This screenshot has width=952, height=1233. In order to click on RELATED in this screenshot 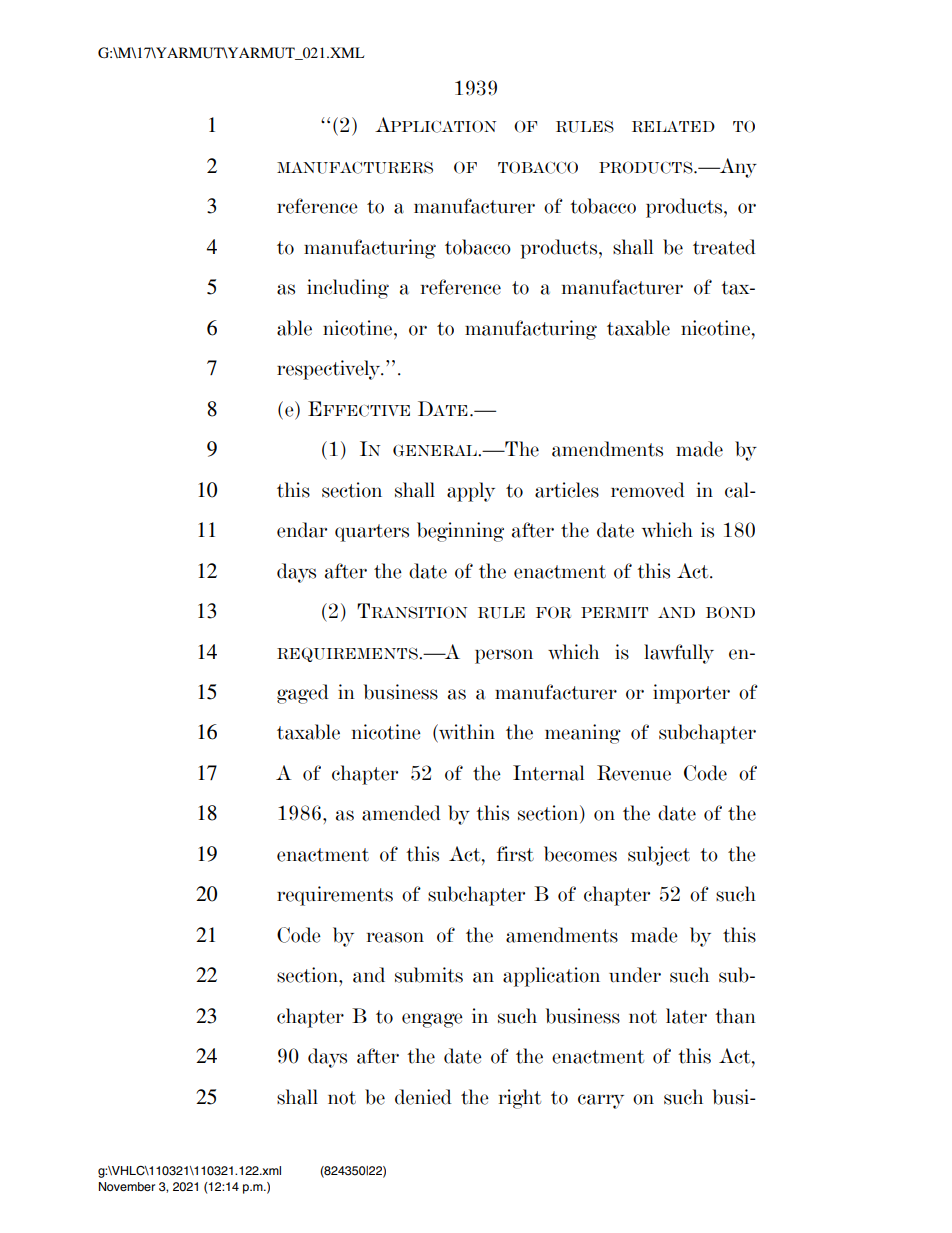, I will do `click(673, 127)`.
